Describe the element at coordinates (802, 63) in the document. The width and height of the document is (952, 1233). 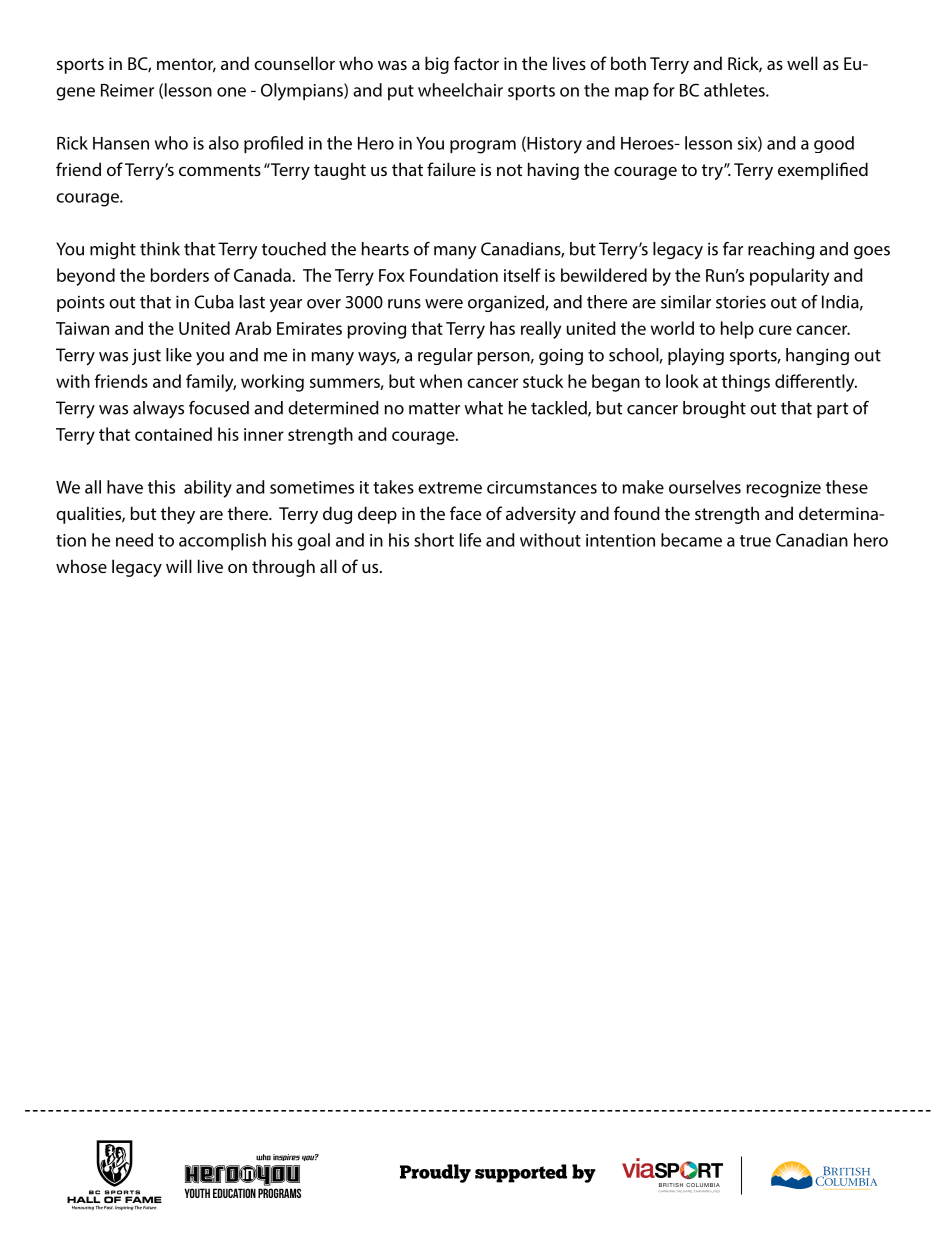
I see `well` at that location.
